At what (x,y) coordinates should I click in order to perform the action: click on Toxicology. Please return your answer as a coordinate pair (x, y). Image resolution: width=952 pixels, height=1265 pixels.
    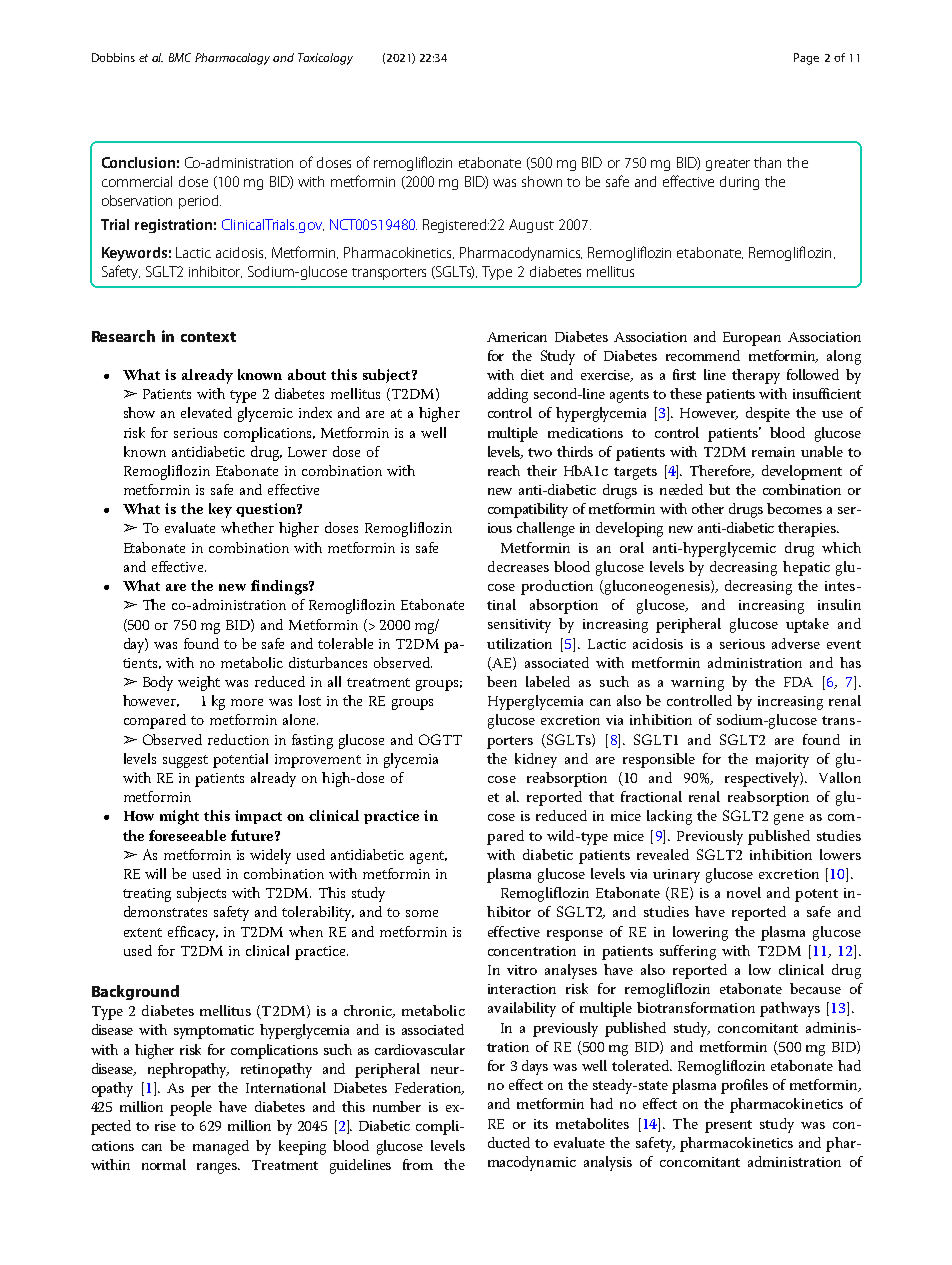
    Looking at the image, I should click on (325, 59).
